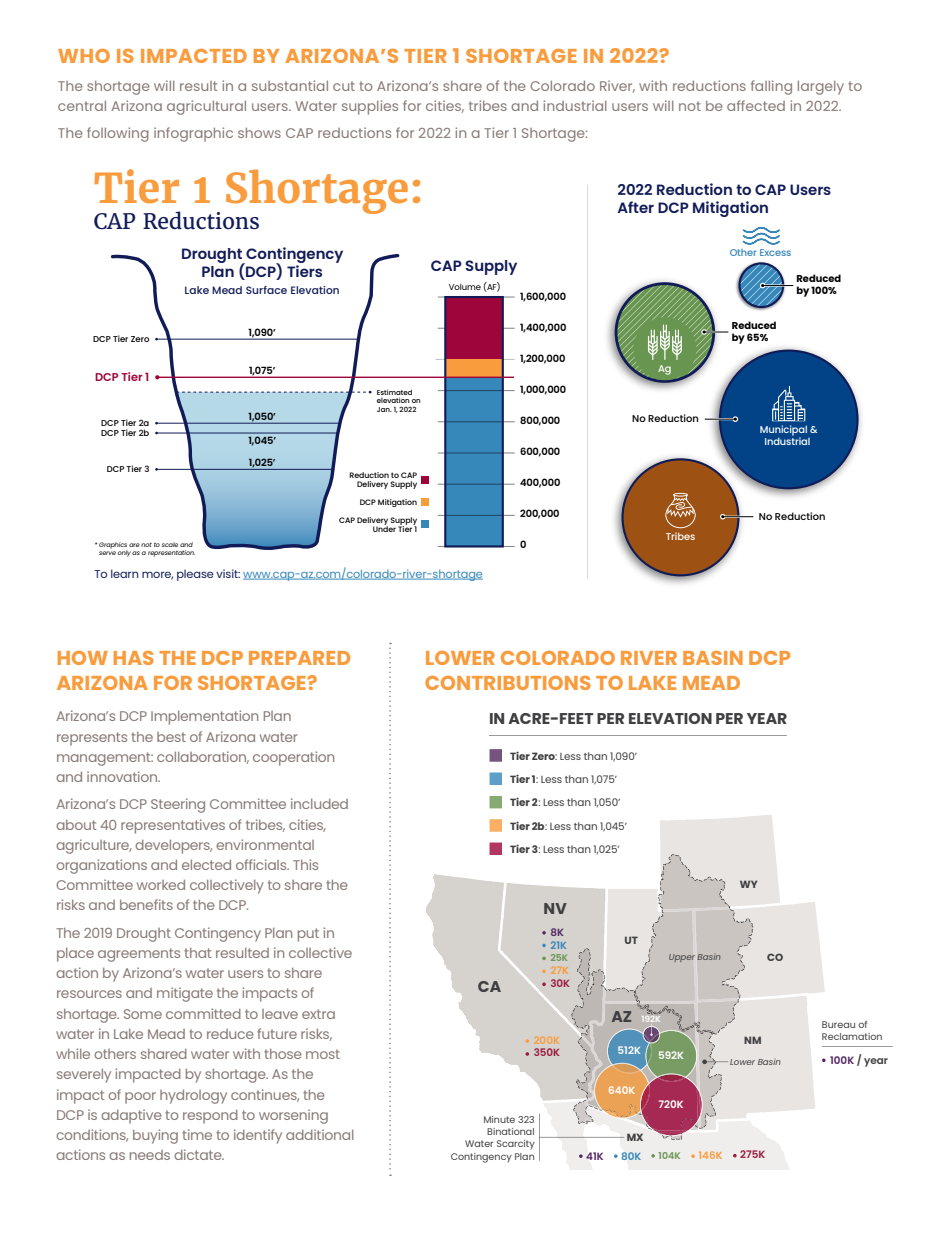  What do you see at coordinates (783, 431) in the image?
I see `Municipal` at bounding box center [783, 431].
